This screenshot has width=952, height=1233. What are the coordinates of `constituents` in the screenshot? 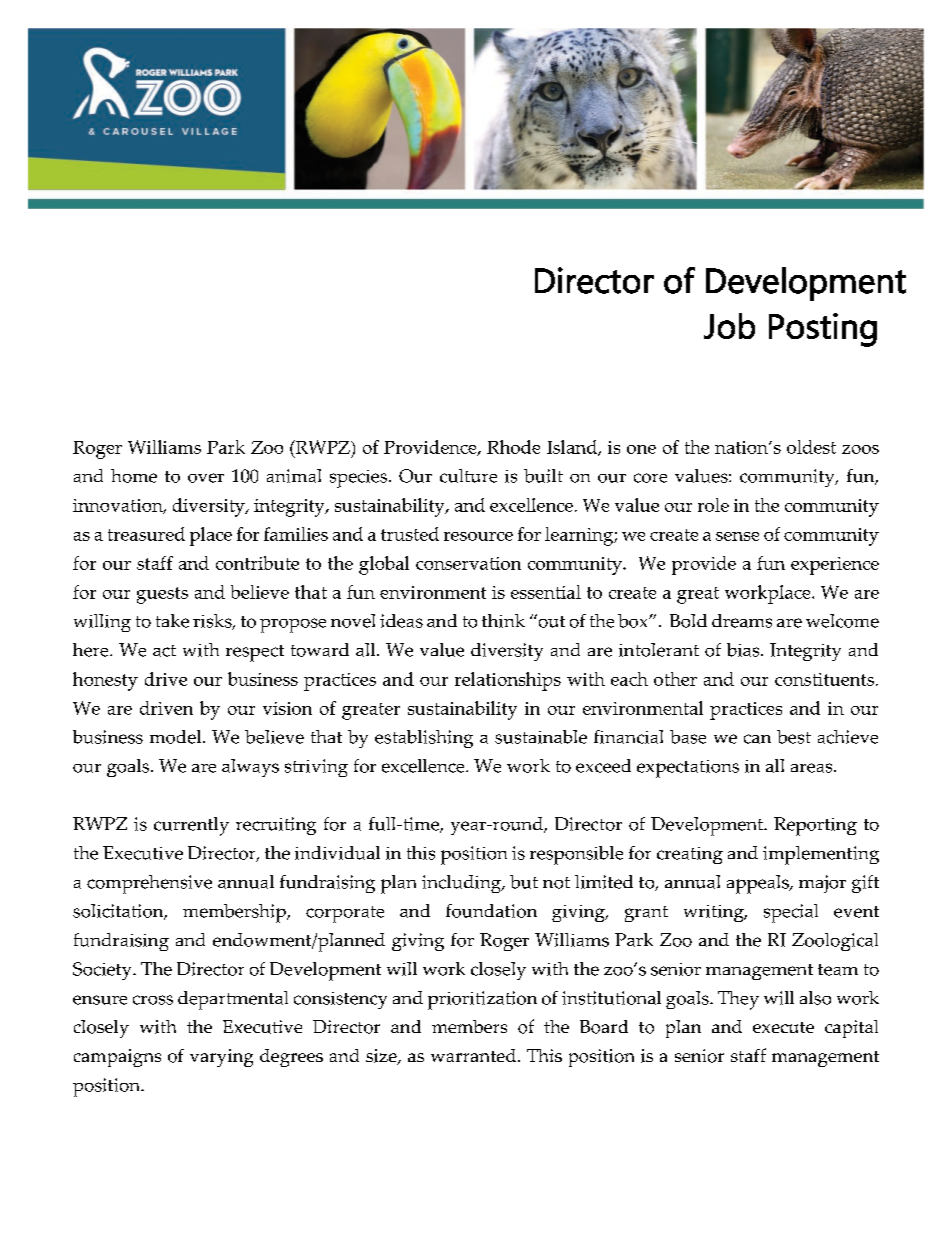 It's located at (824, 679).
